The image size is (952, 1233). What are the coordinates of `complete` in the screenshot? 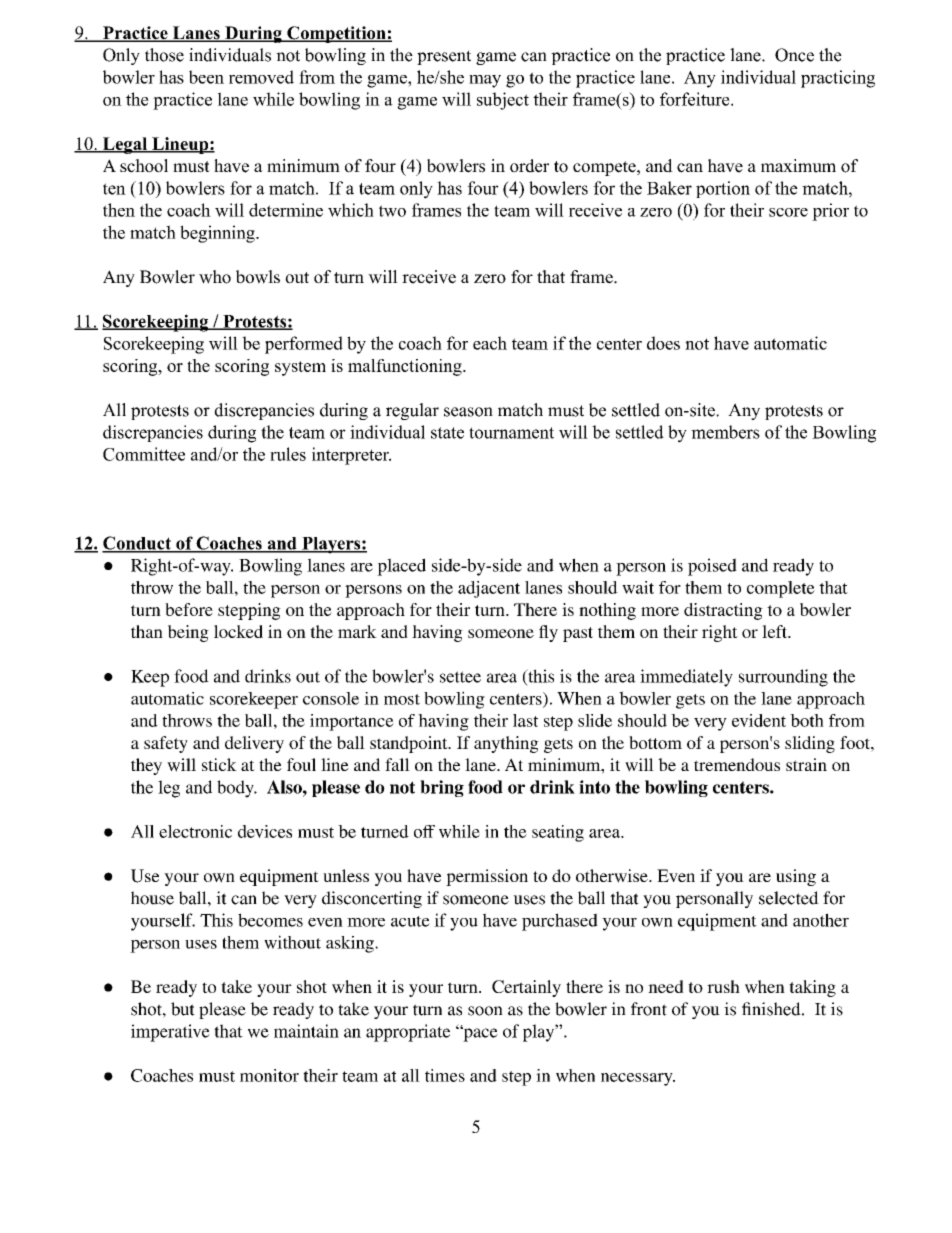 It's located at (781, 589).
